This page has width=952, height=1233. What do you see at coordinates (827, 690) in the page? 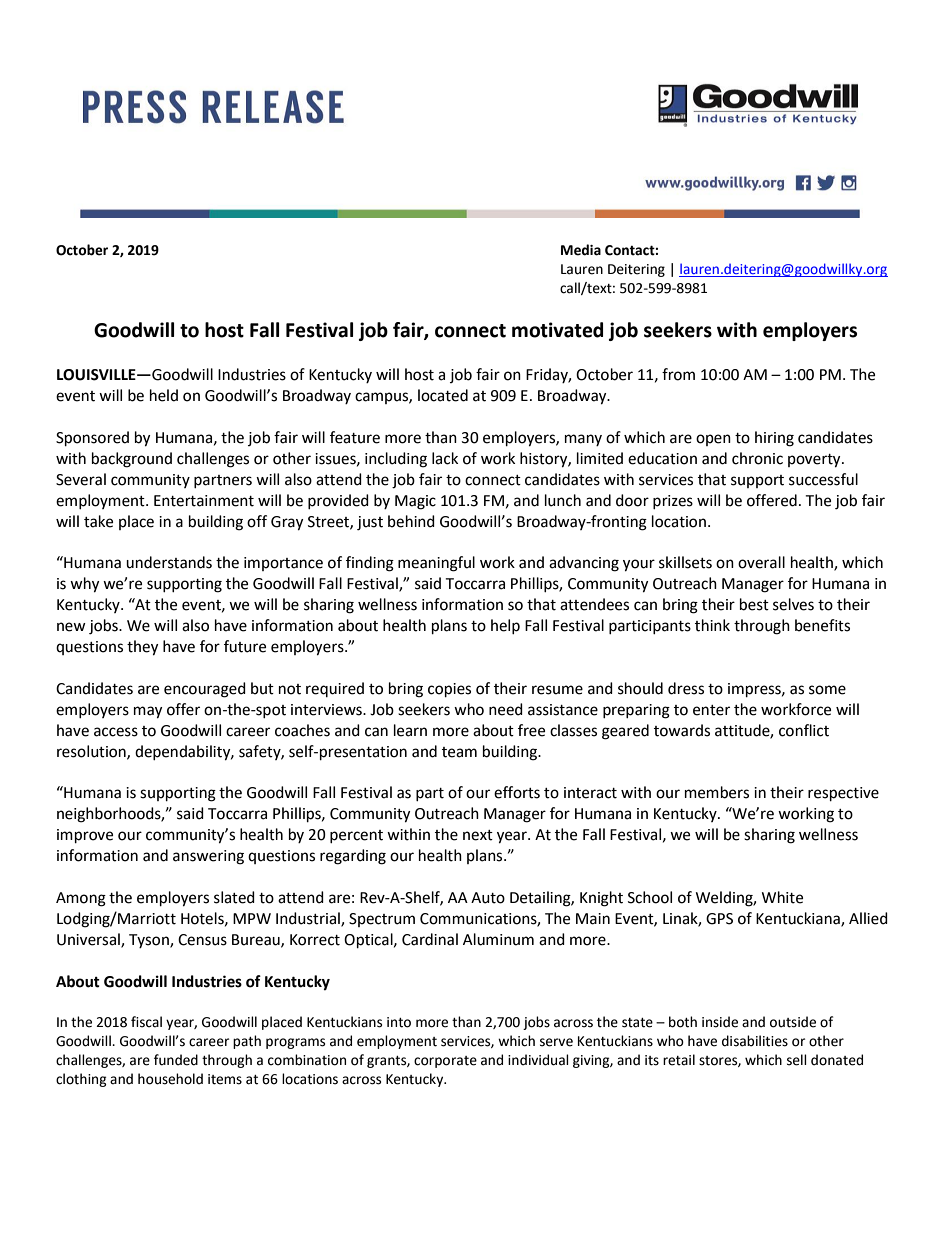
I see `some` at bounding box center [827, 690].
